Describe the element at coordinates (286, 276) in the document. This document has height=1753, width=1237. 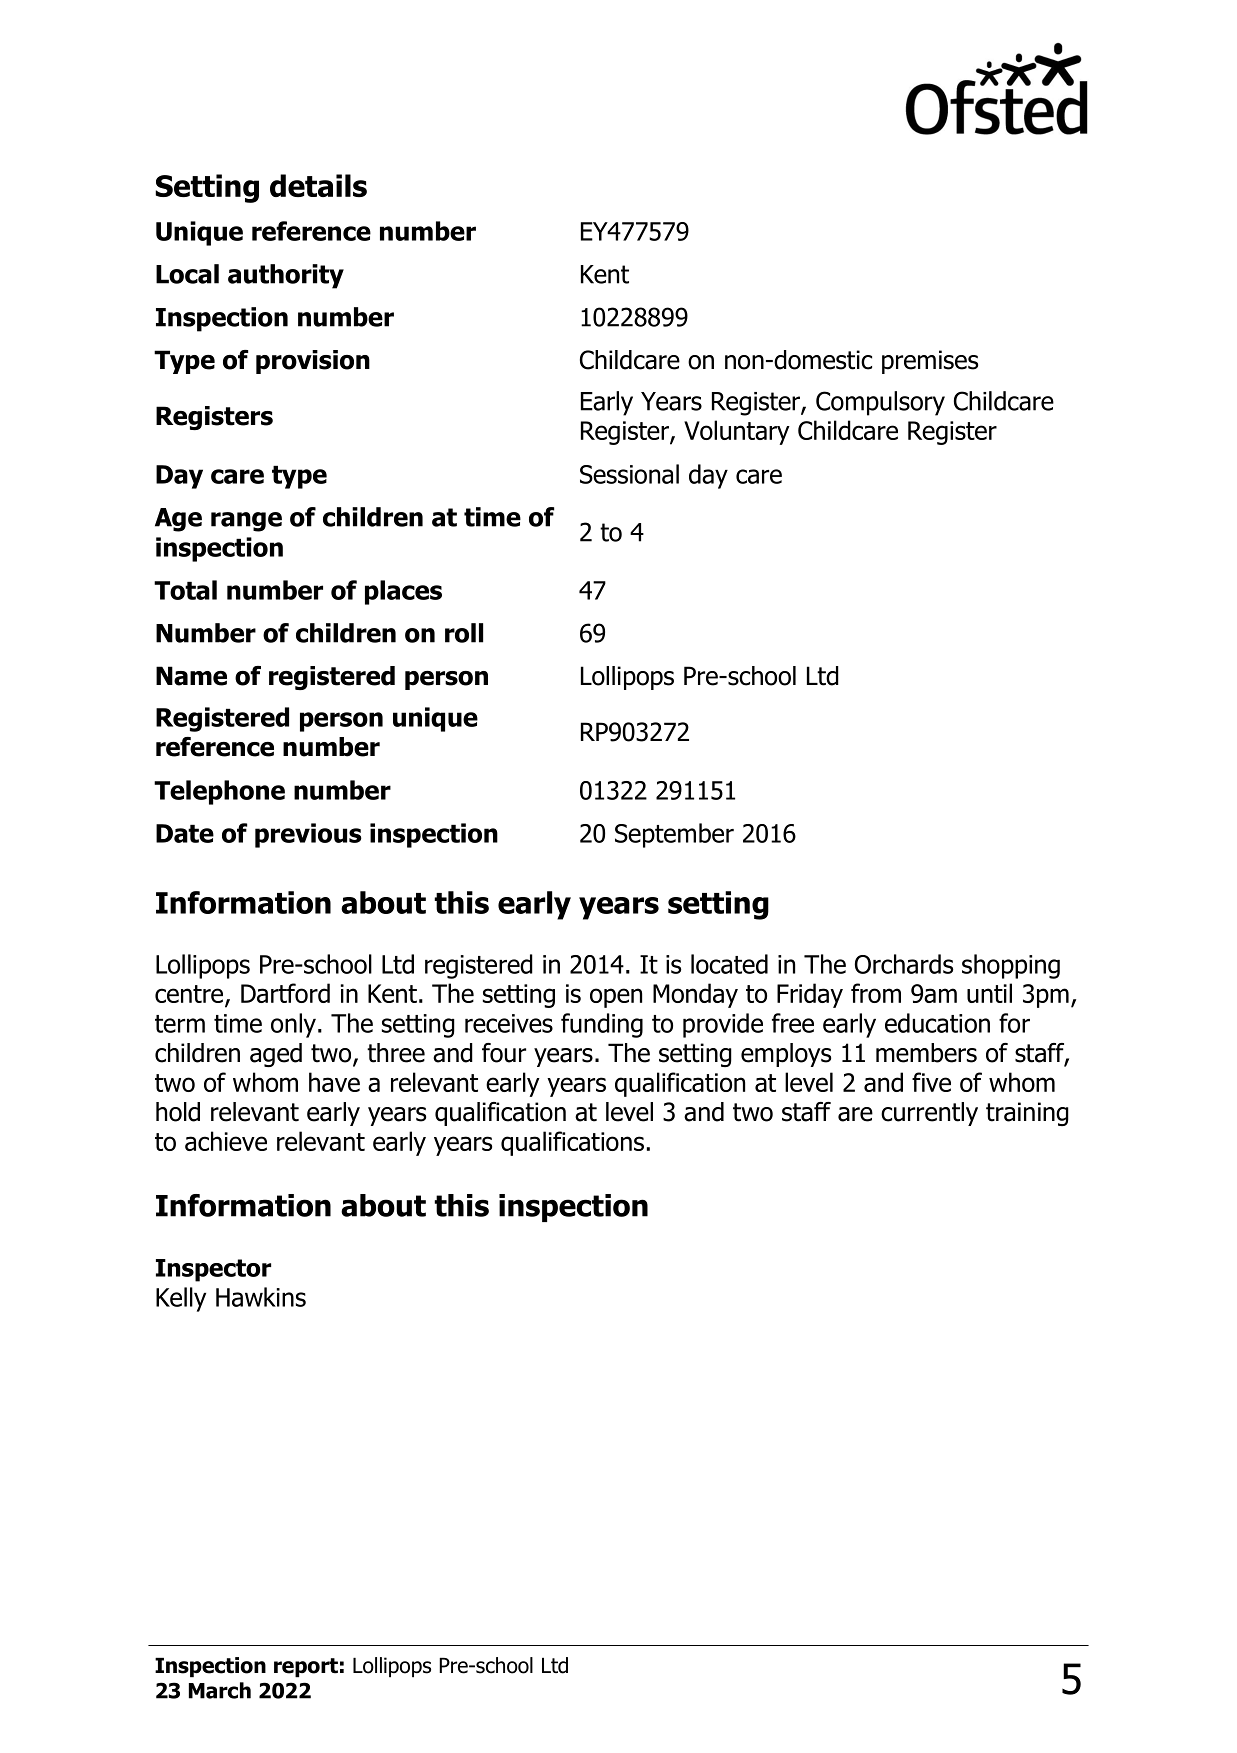
I see `authority` at that location.
